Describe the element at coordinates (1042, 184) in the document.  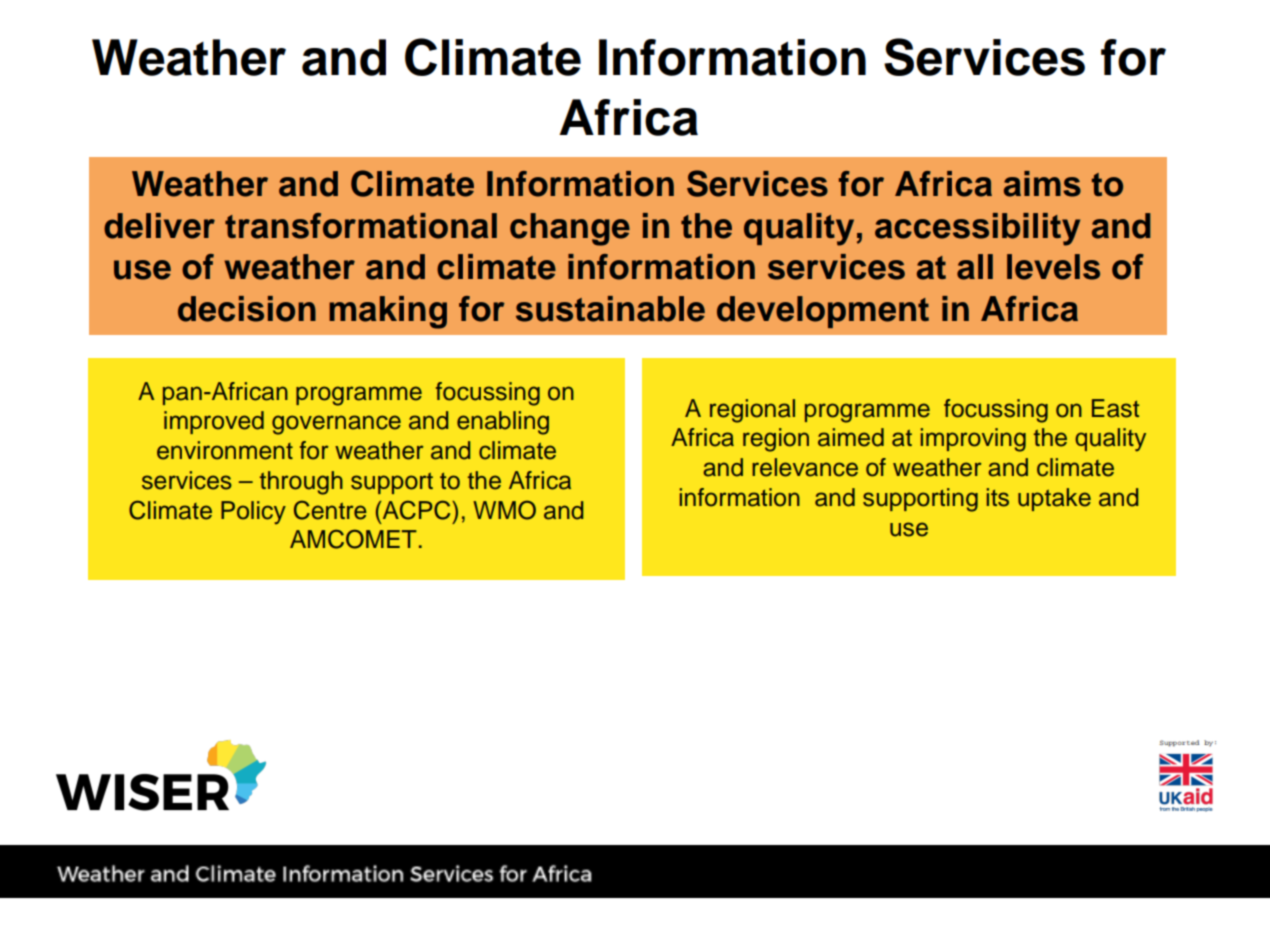
I see `aims` at that location.
